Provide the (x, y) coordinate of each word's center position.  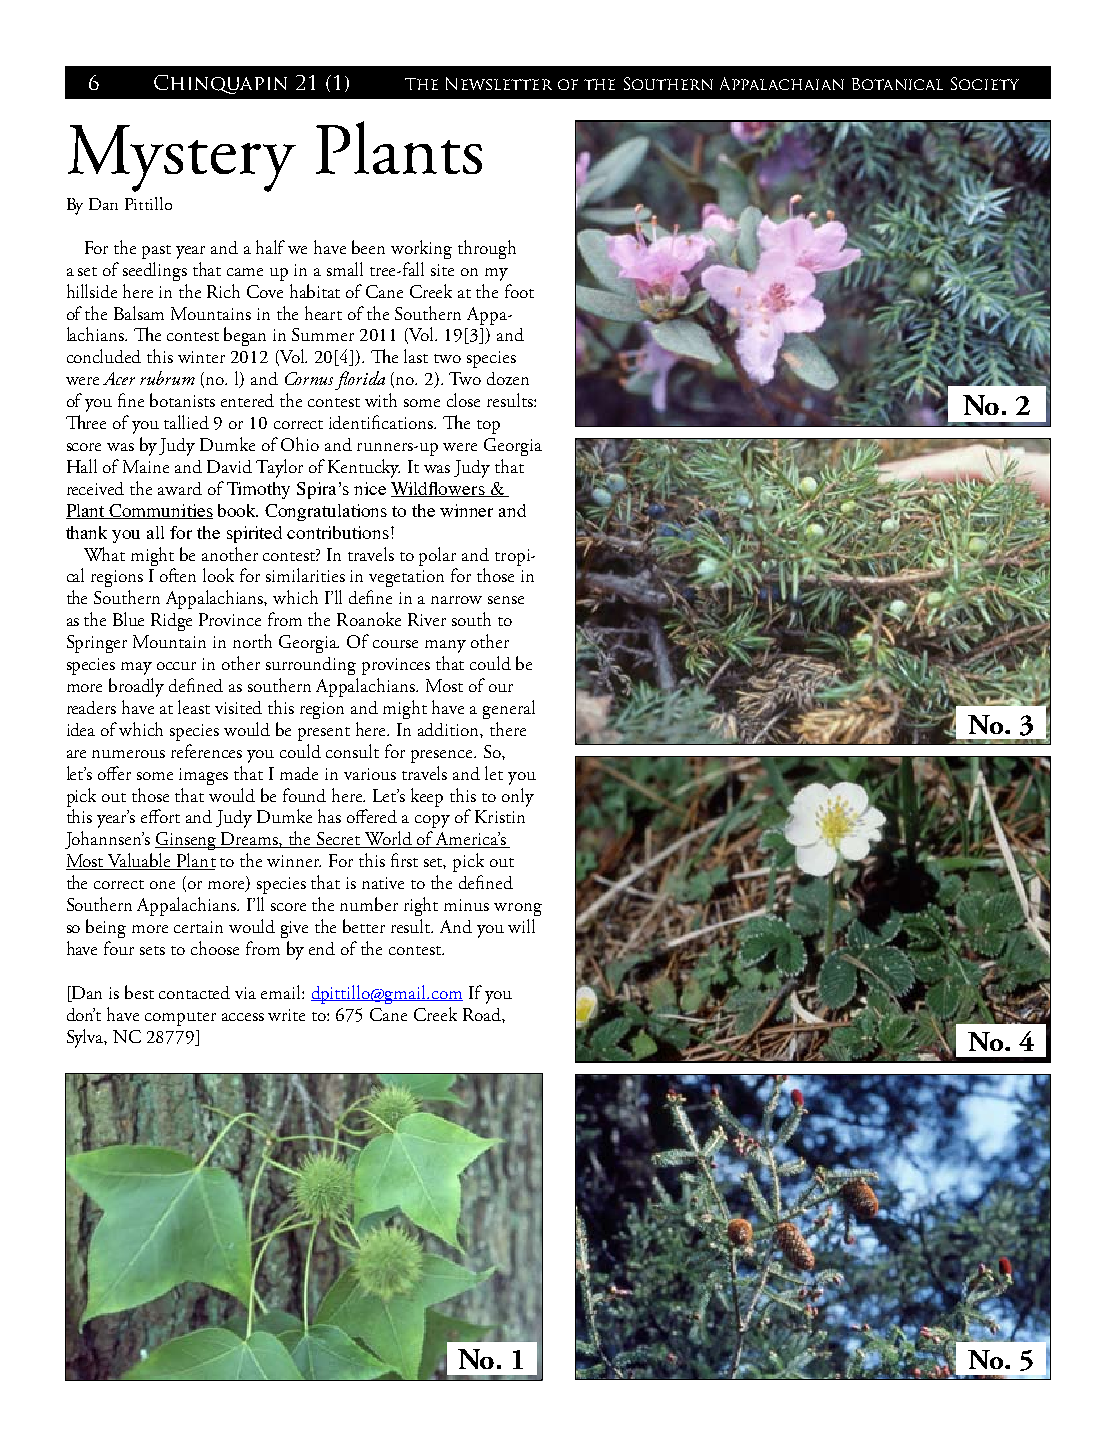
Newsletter (499, 83)
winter (201, 357)
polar (437, 556)
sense (506, 600)
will (521, 926)
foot (519, 291)
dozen (508, 378)
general (509, 709)
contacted (194, 992)
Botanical (897, 84)
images (203, 776)
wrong (518, 909)
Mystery (182, 158)
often (178, 575)
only (518, 797)
